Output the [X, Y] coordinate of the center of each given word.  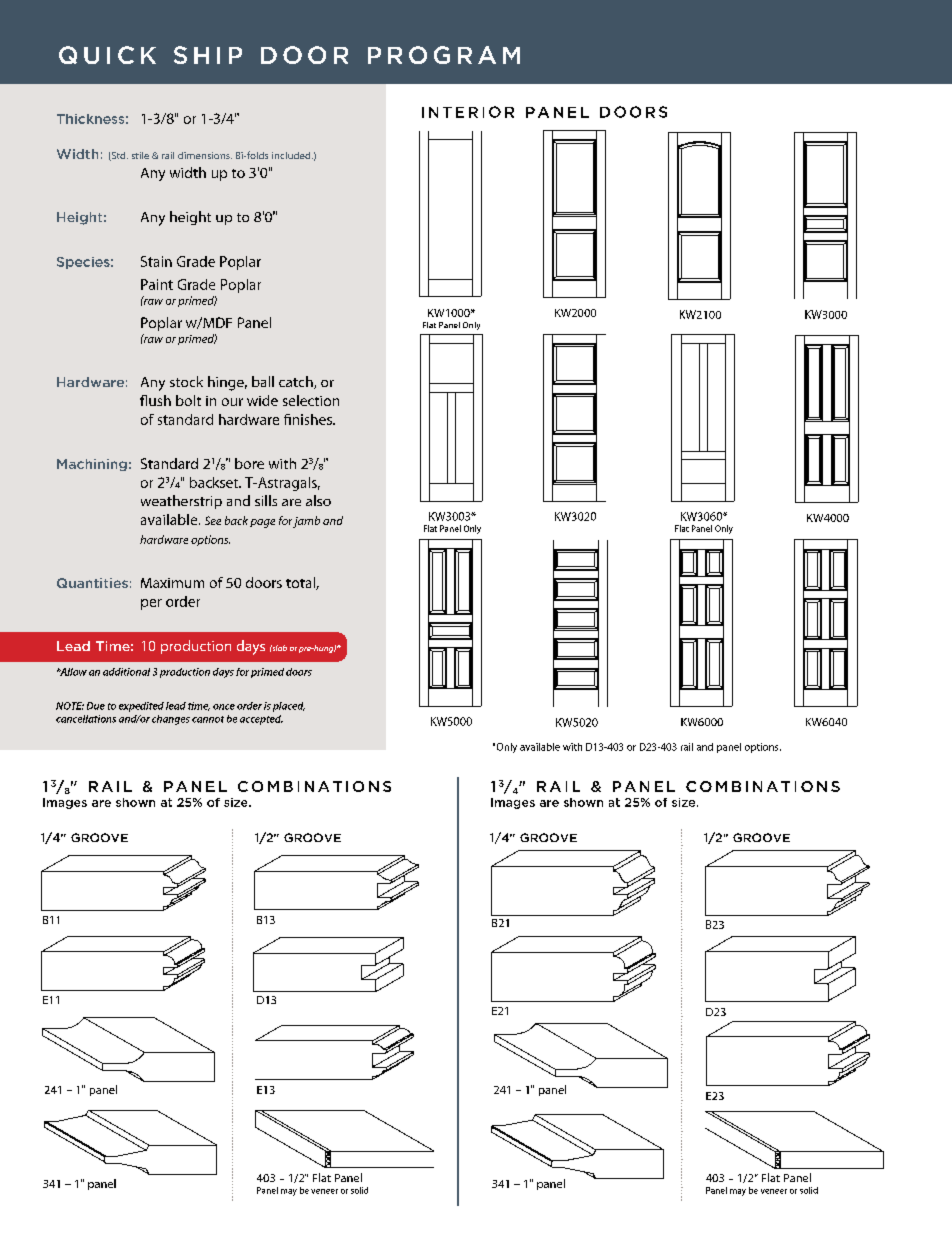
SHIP [208, 55]
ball [263, 381]
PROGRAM [444, 55]
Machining [92, 465]
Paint [157, 284]
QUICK [107, 55]
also [318, 500]
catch [297, 382]
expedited [141, 707]
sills [266, 500]
